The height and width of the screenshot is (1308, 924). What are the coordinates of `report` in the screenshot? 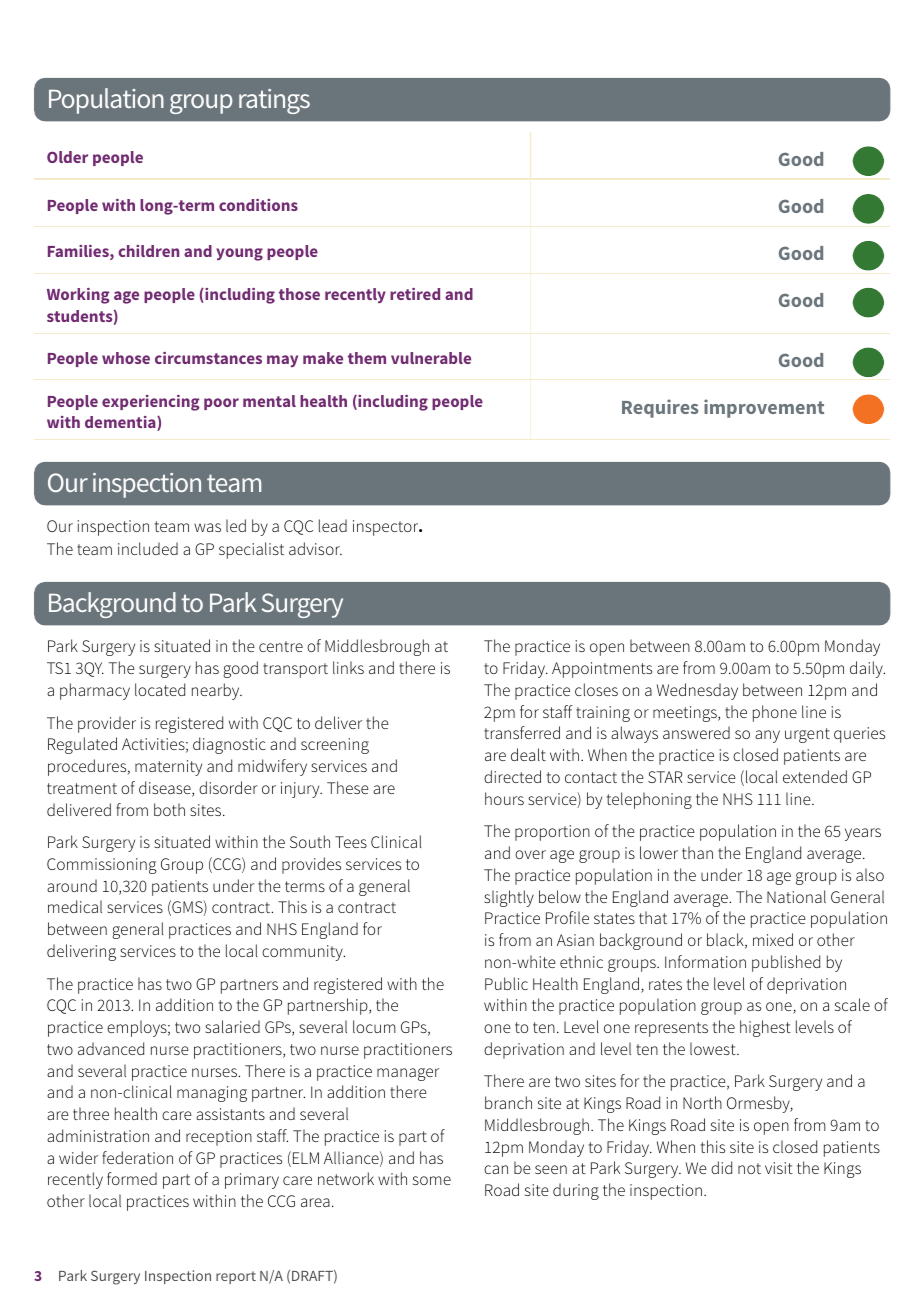 It's located at (236, 1277).
